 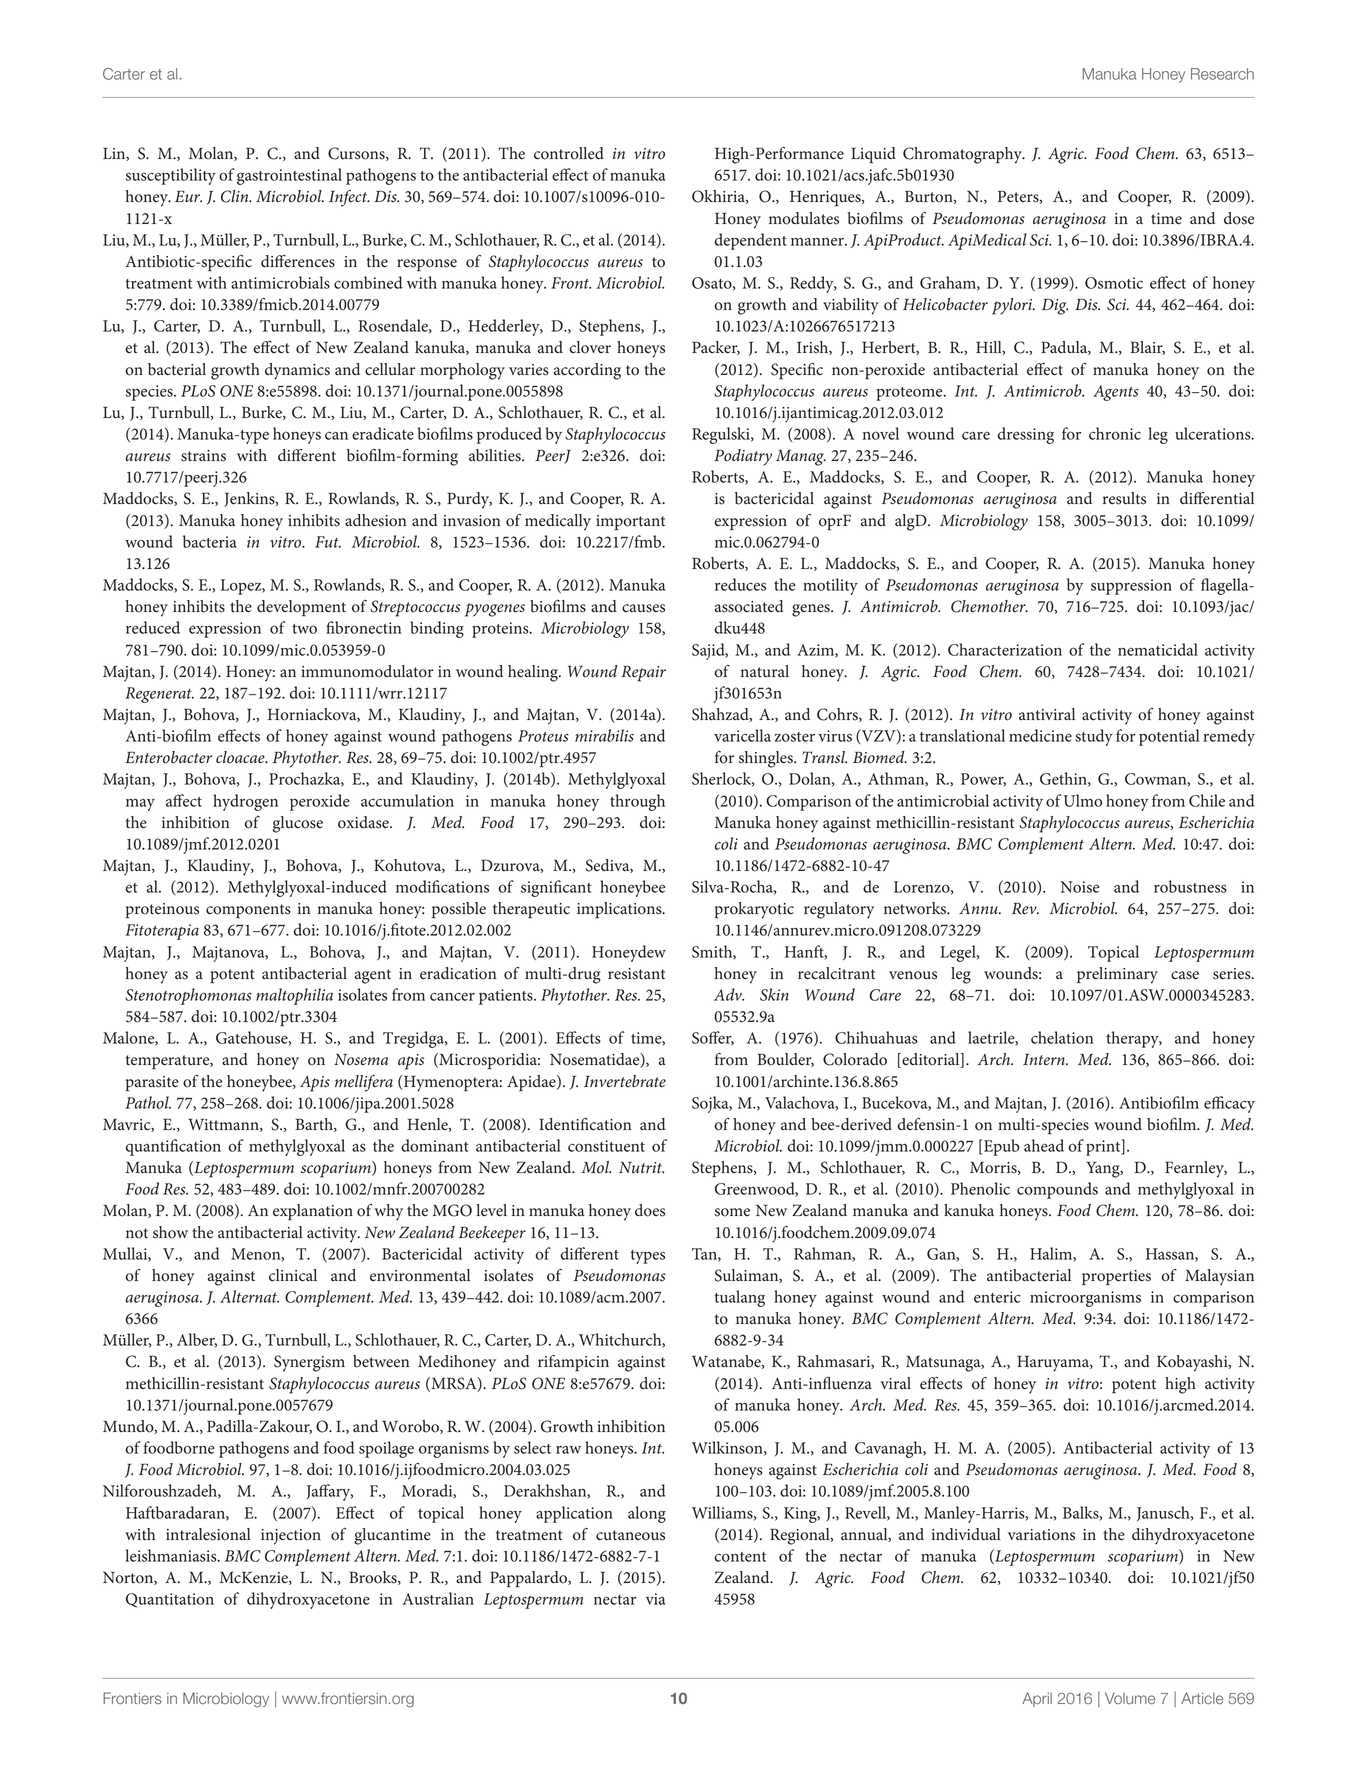 What do you see at coordinates (1116, 1277) in the image?
I see `properties` at bounding box center [1116, 1277].
